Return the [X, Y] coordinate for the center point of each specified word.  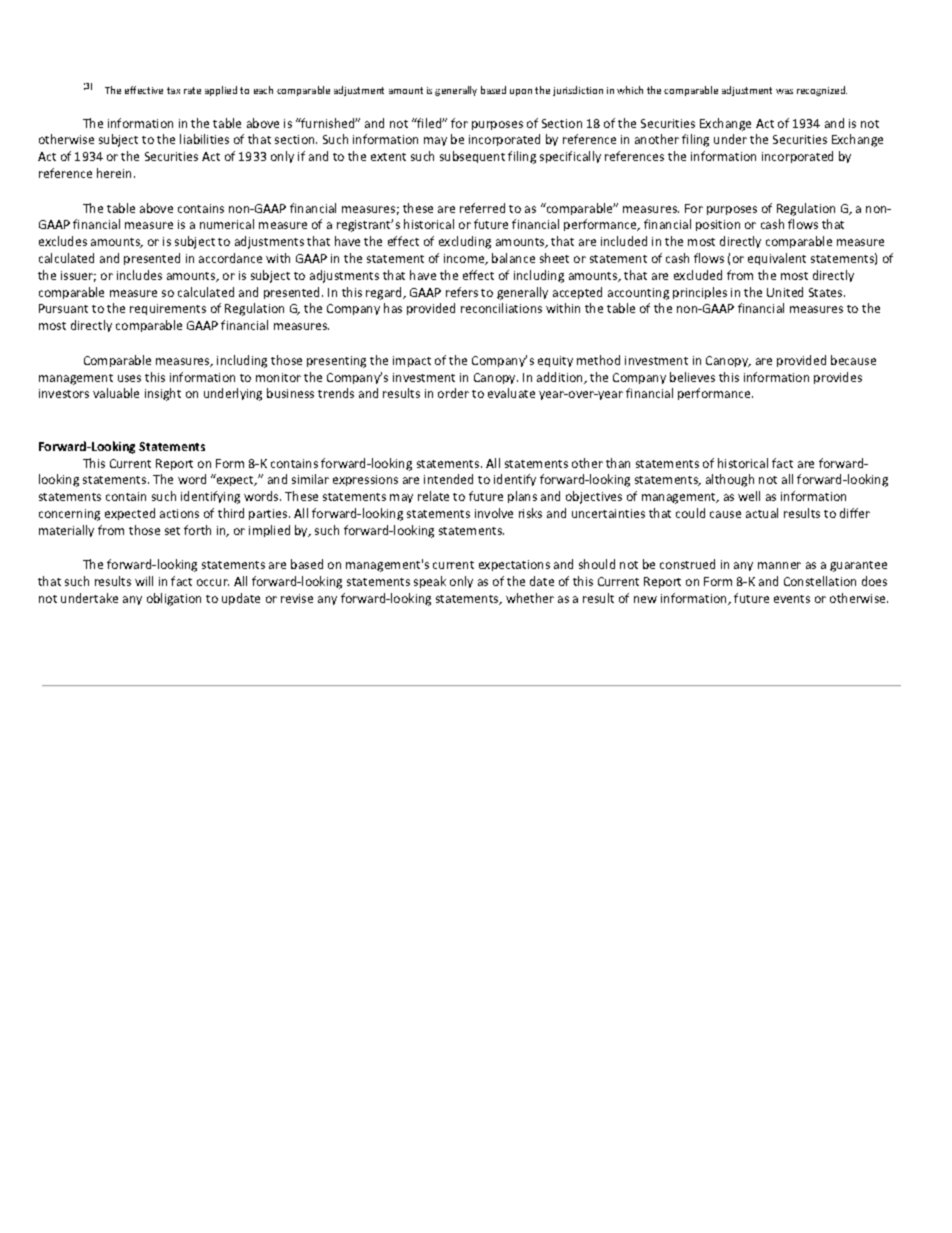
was [784, 91]
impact [412, 361]
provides [838, 378]
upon [521, 92]
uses [129, 378]
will [144, 581]
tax [173, 90]
